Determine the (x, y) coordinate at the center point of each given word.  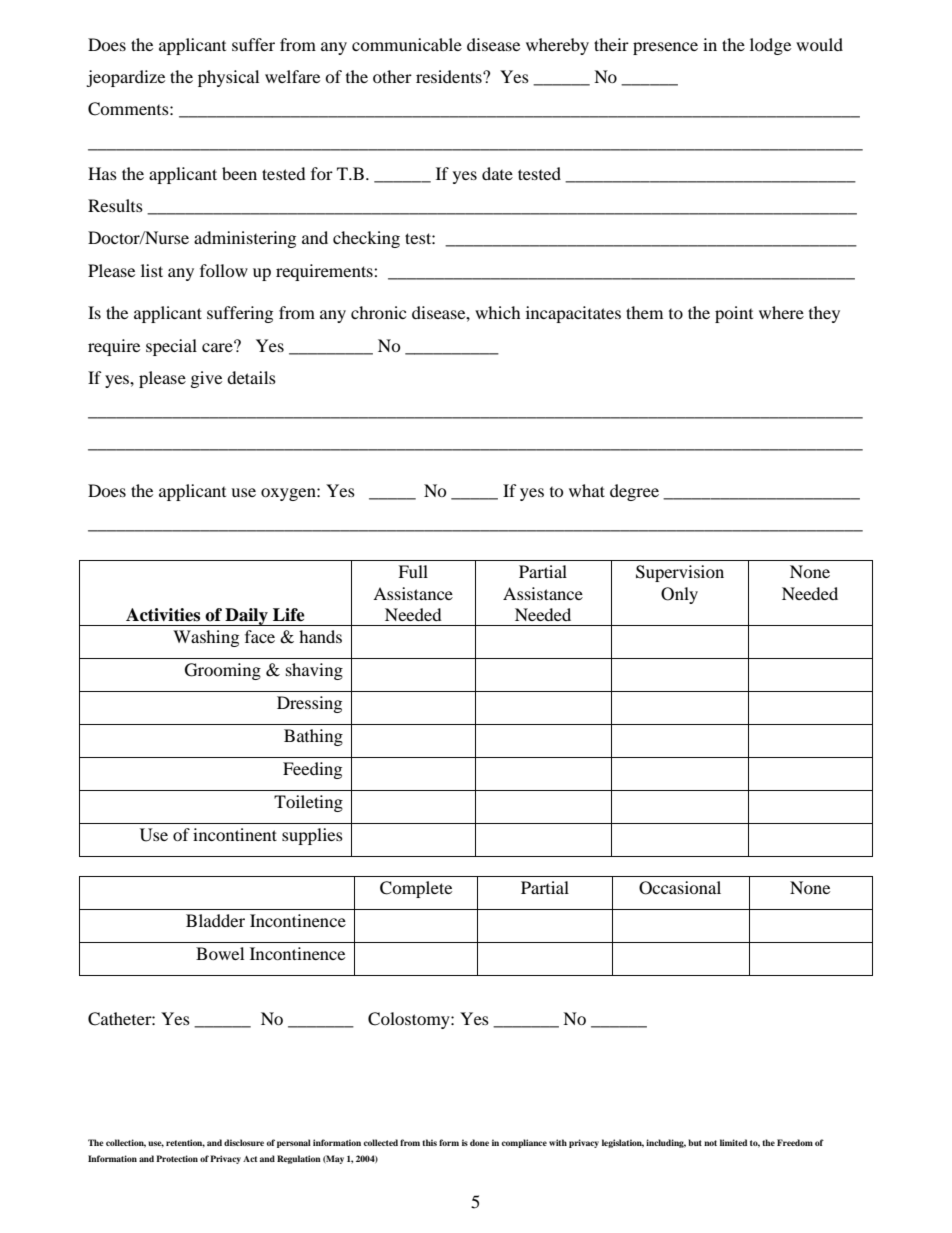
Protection (177, 1158)
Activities (163, 615)
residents (450, 76)
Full (413, 571)
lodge (770, 46)
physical (228, 78)
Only (679, 595)
